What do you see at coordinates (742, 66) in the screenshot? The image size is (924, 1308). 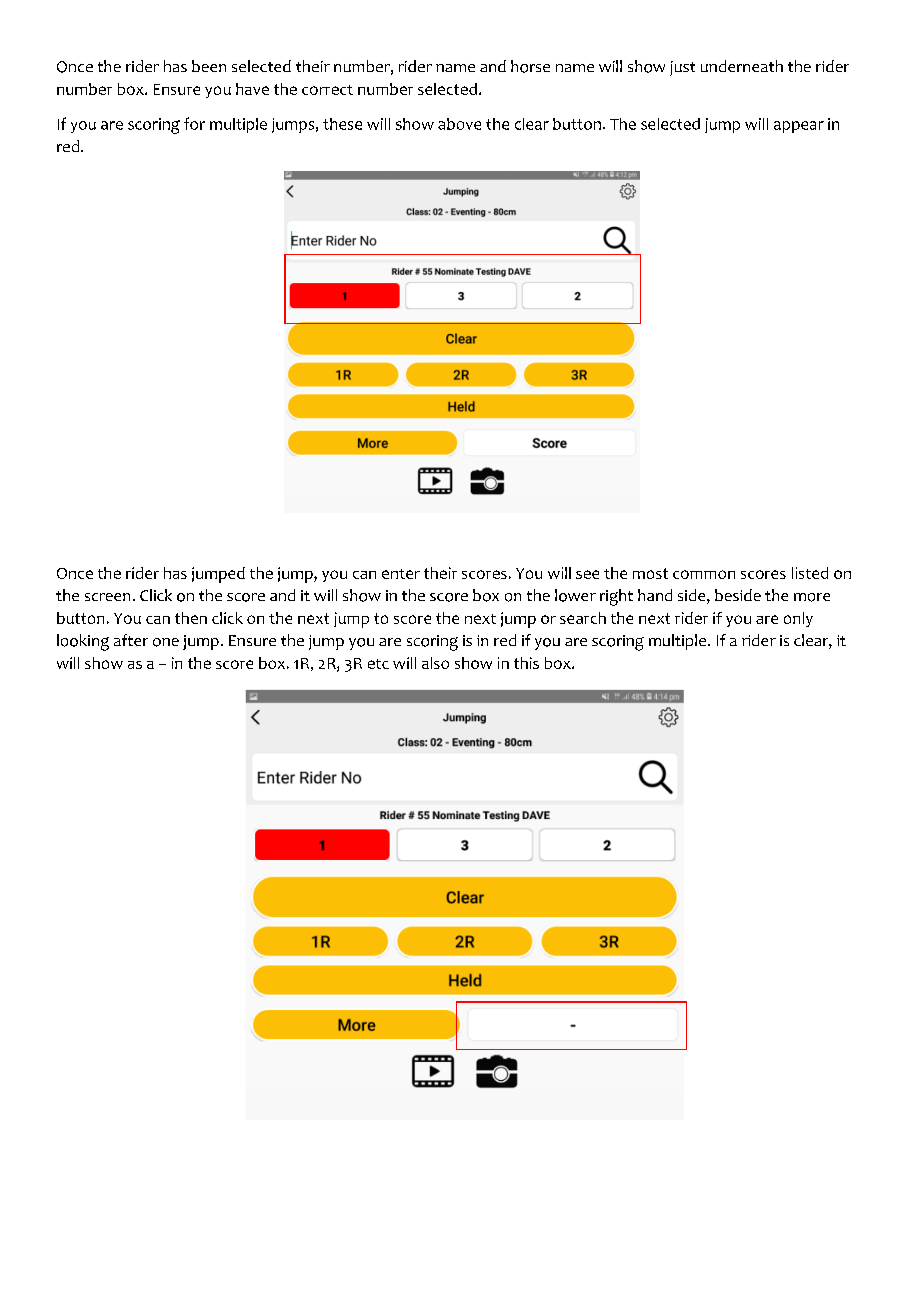 I see `underneath` at bounding box center [742, 66].
